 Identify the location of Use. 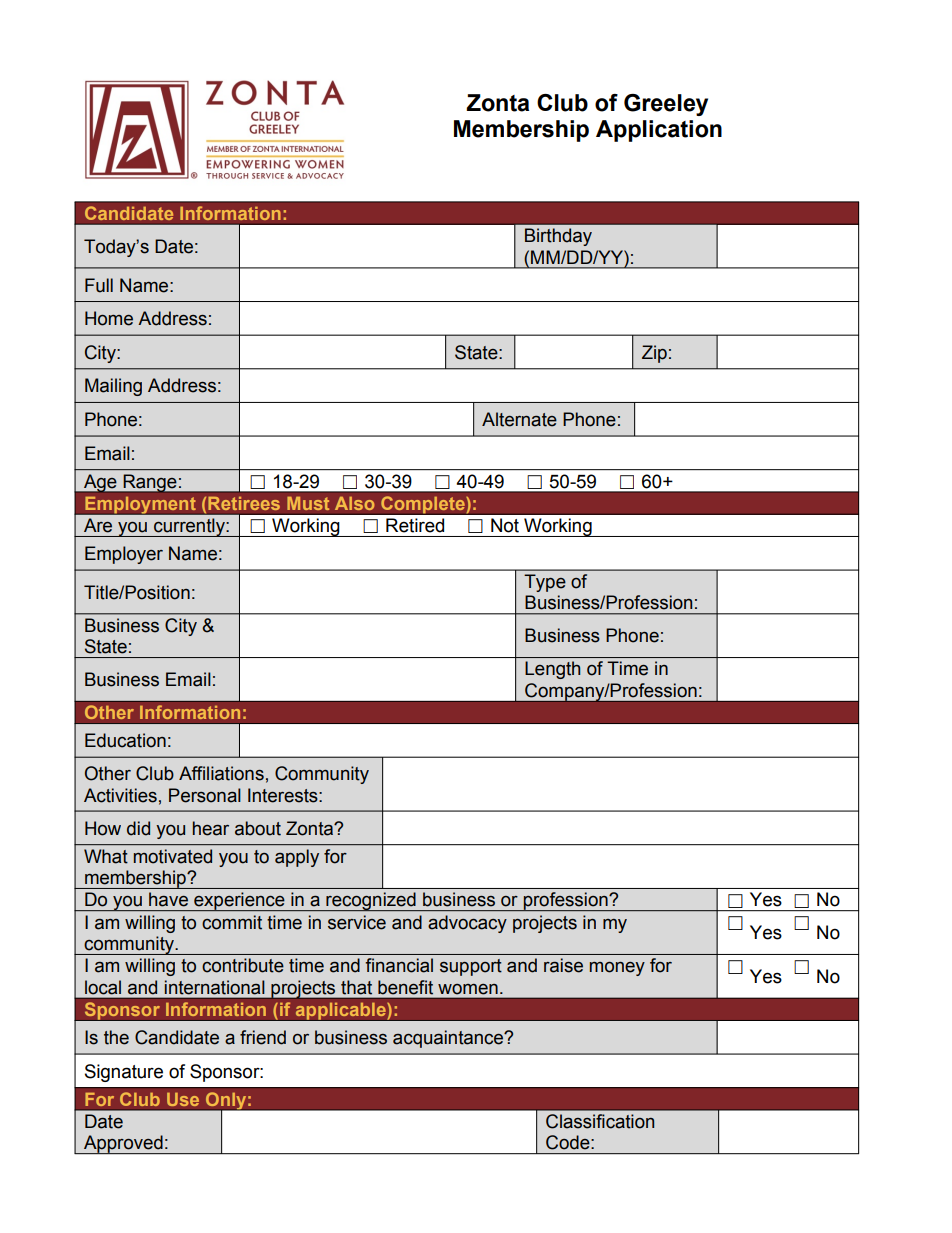
(183, 1099).
